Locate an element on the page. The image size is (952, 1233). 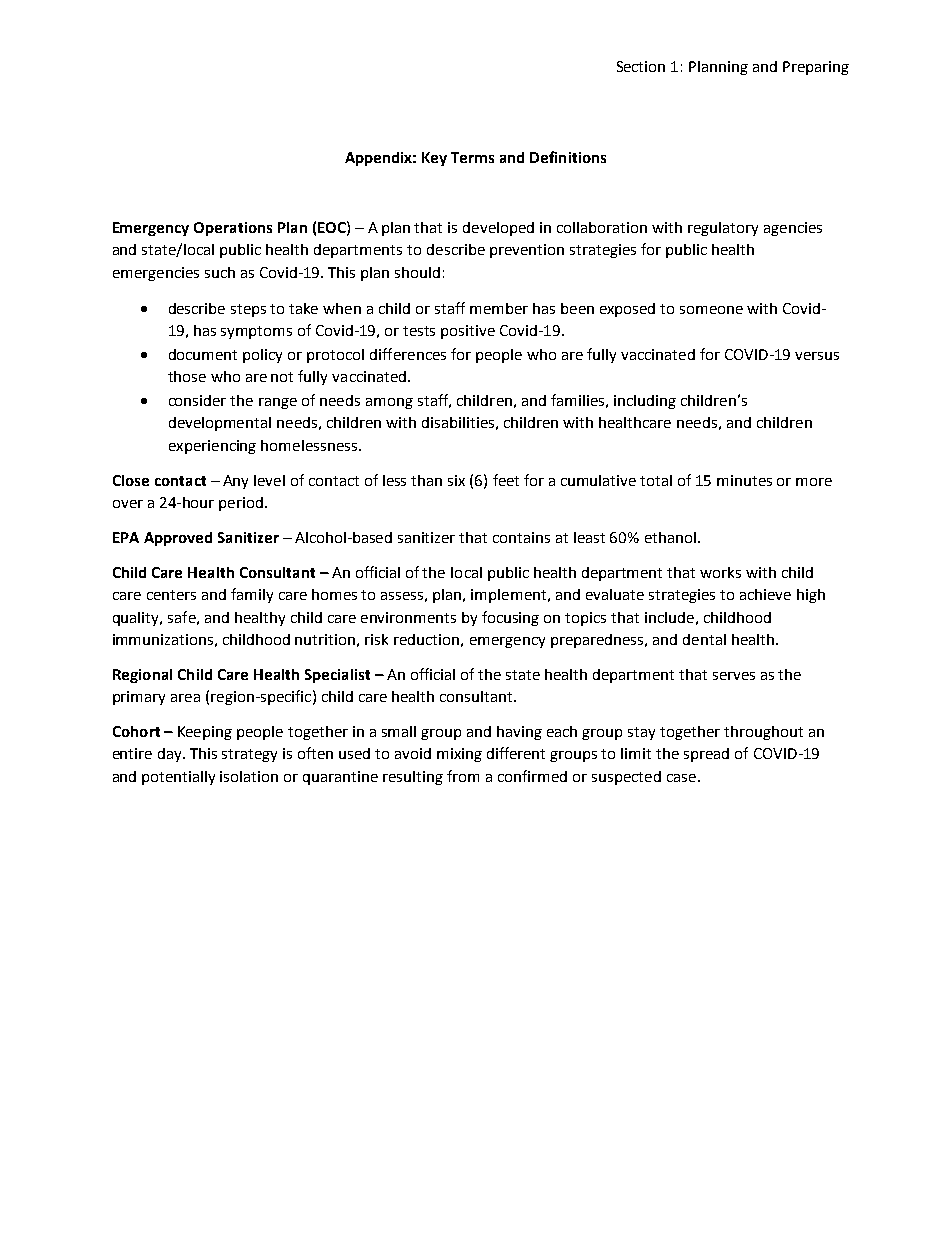
prevention is located at coordinates (527, 251).
